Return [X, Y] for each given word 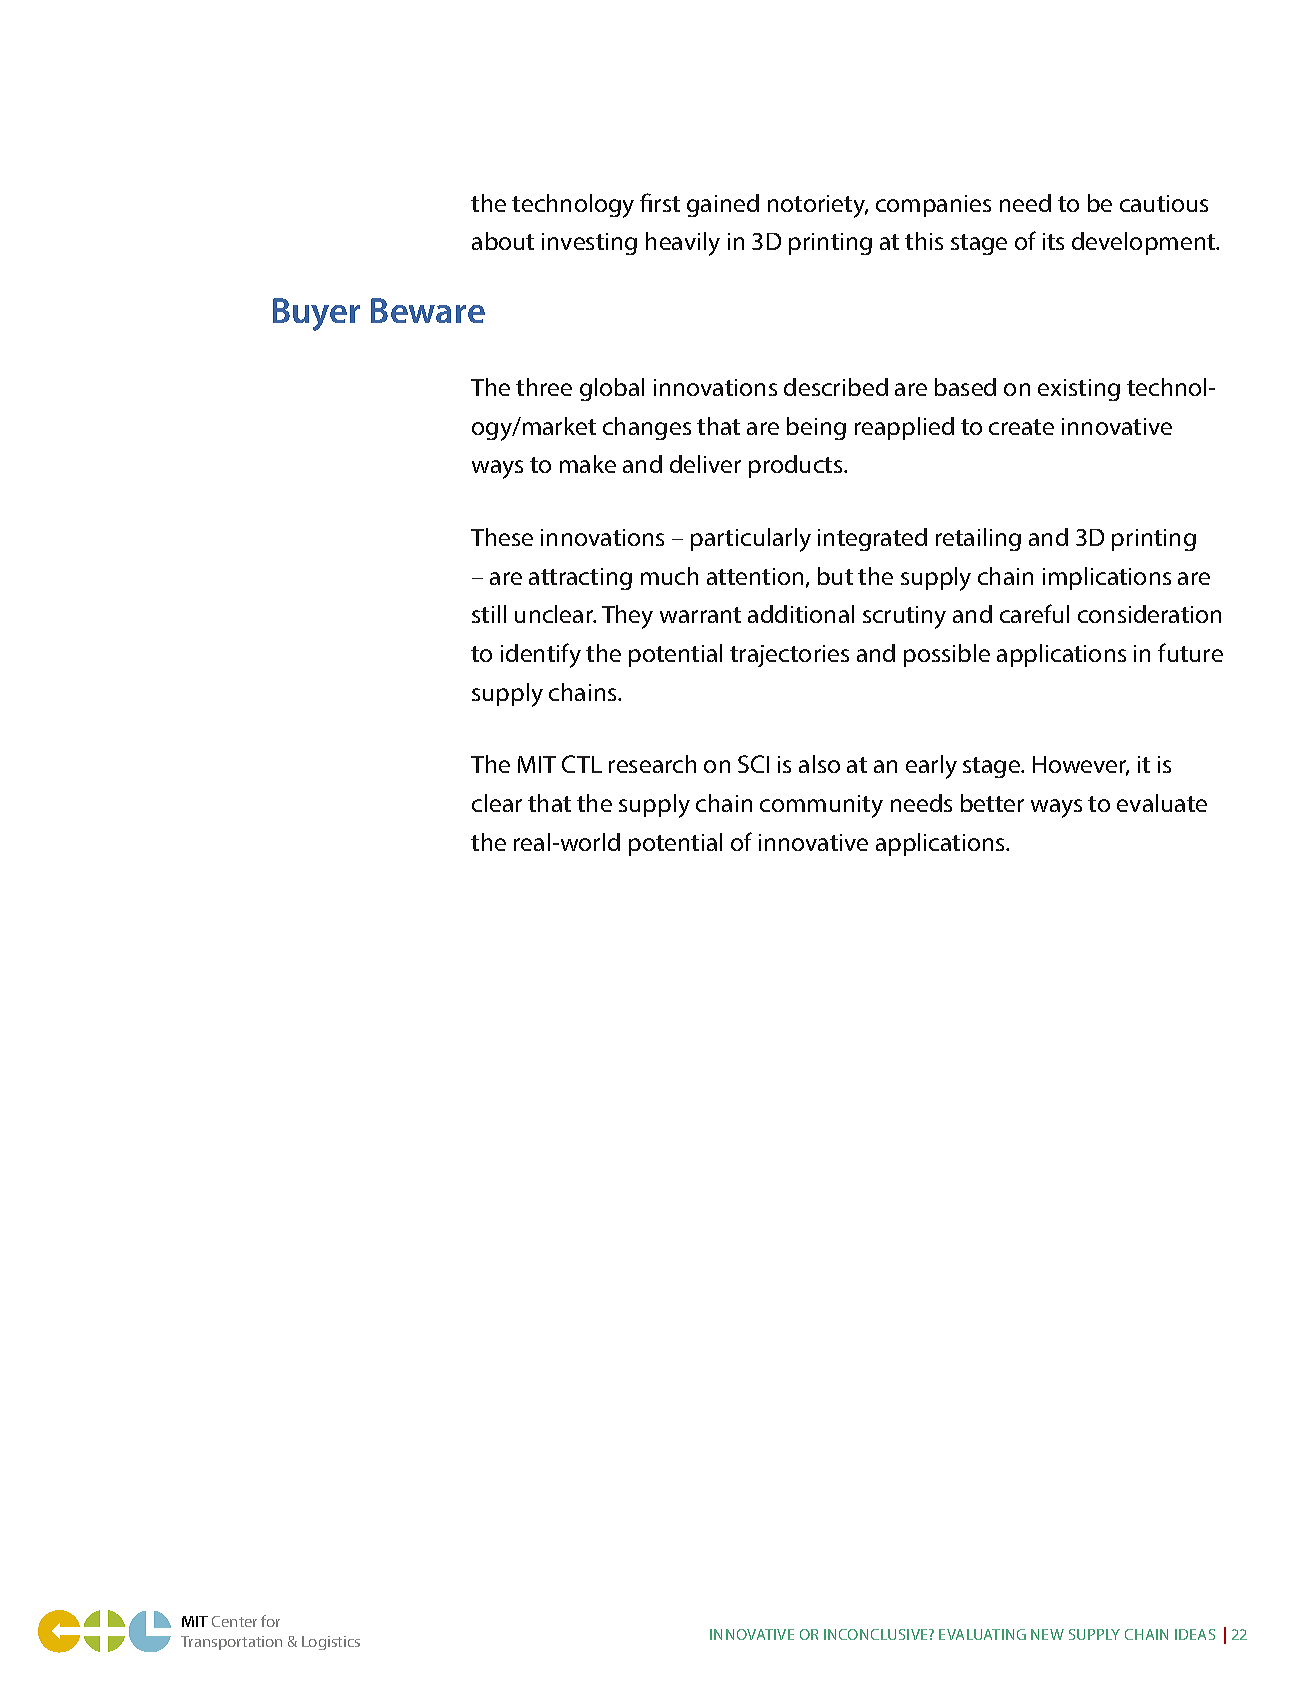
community [821, 806]
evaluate [1162, 803]
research [652, 764]
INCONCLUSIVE [877, 1634]
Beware [428, 310]
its [1053, 241]
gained [723, 205]
